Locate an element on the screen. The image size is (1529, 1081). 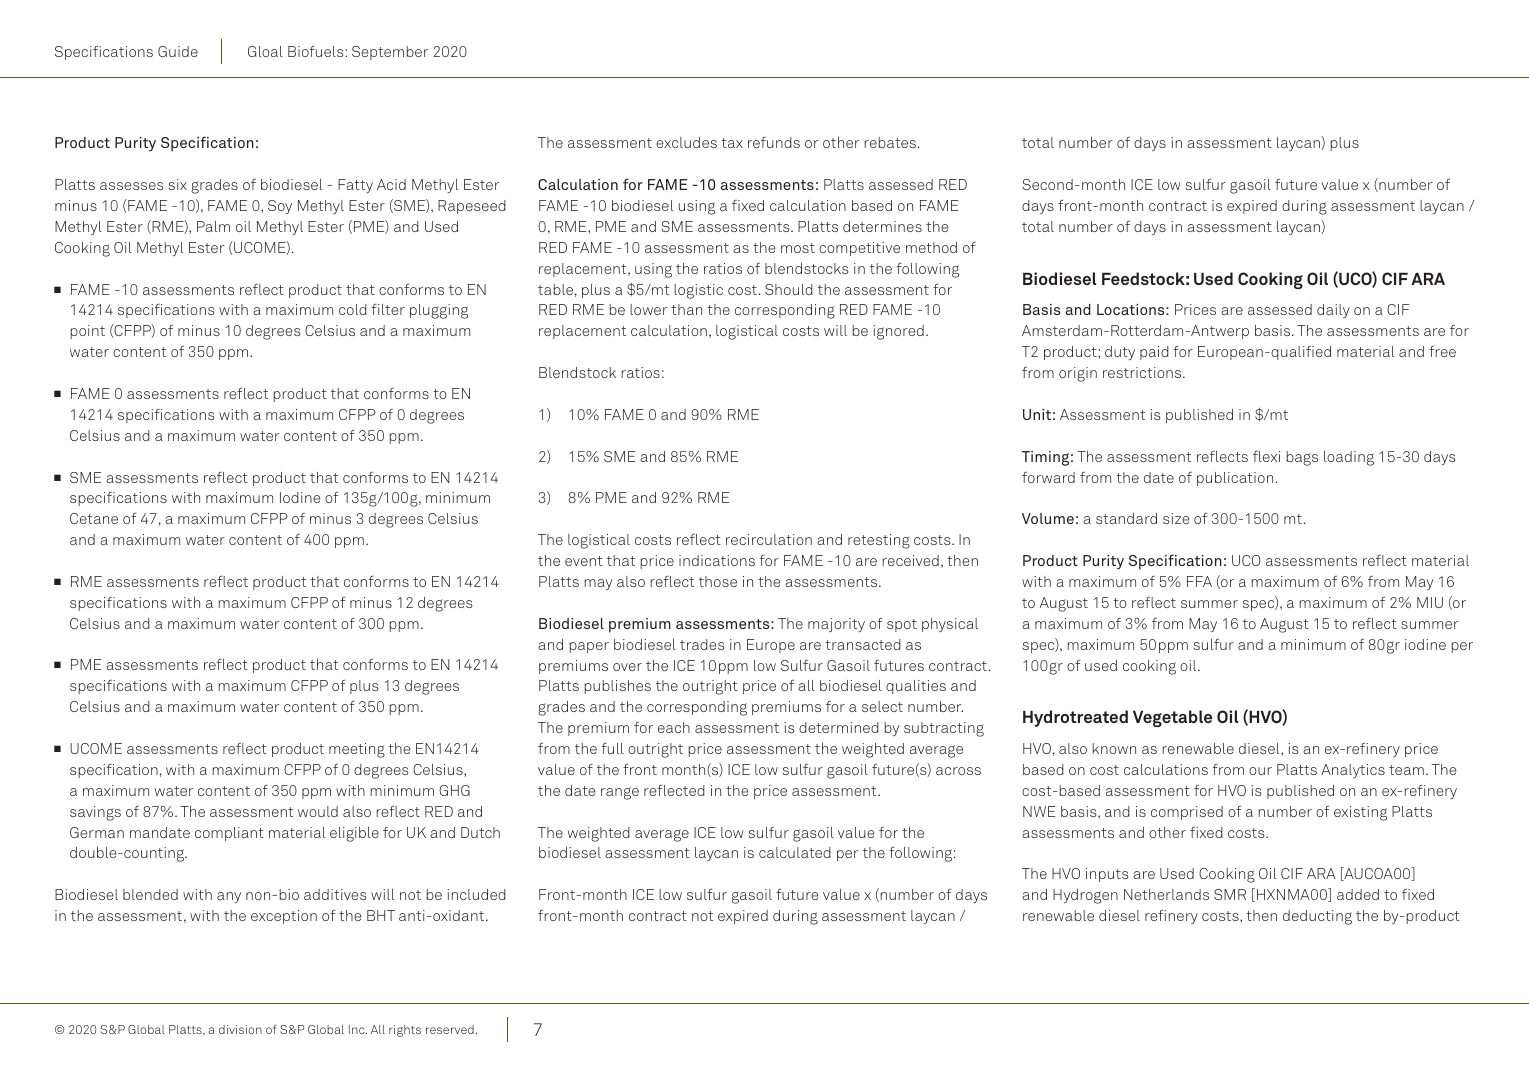
refunds is located at coordinates (774, 142).
